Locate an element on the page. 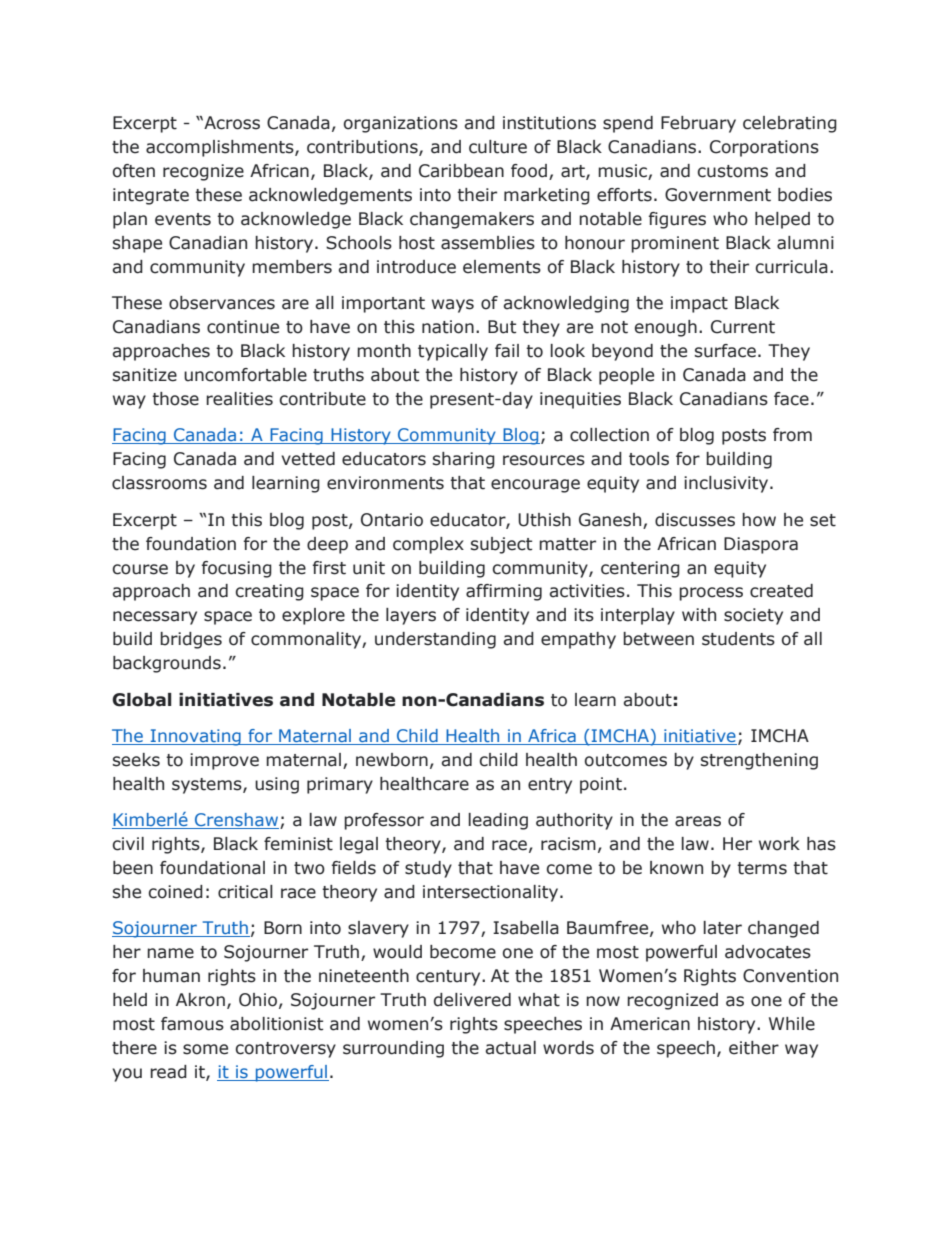 The image size is (952, 1233). some is located at coordinates (205, 1049).
